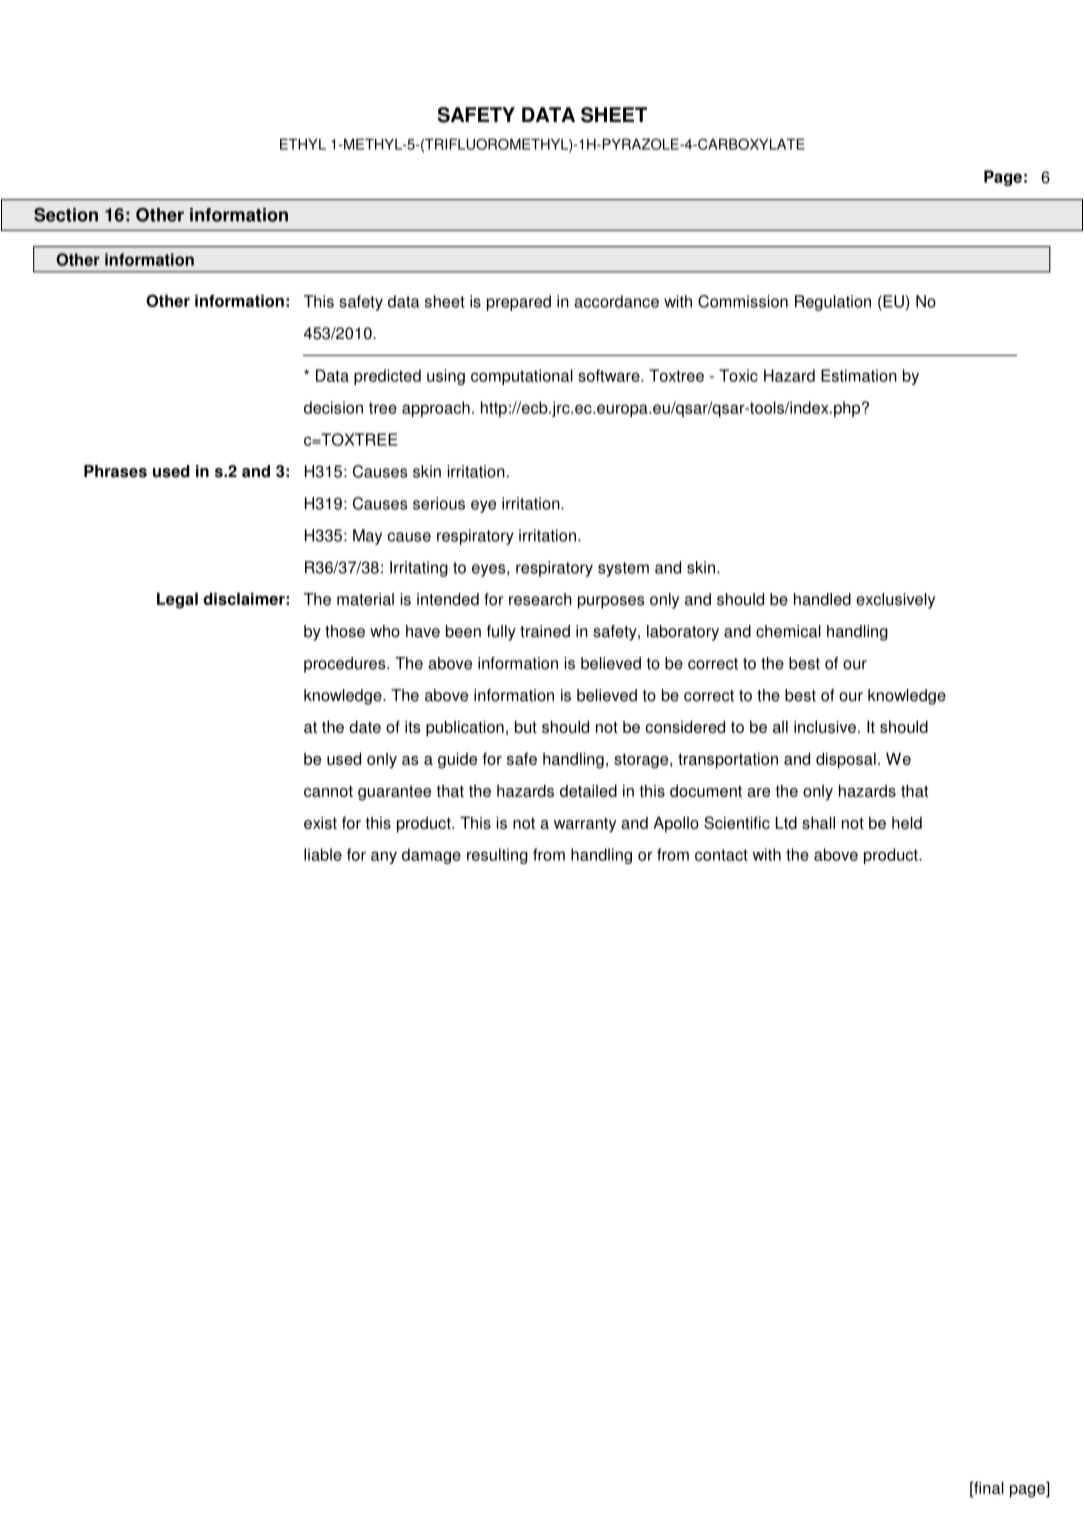 The image size is (1084, 1535). Describe the element at coordinates (333, 407) in the document. I see `decision` at that location.
